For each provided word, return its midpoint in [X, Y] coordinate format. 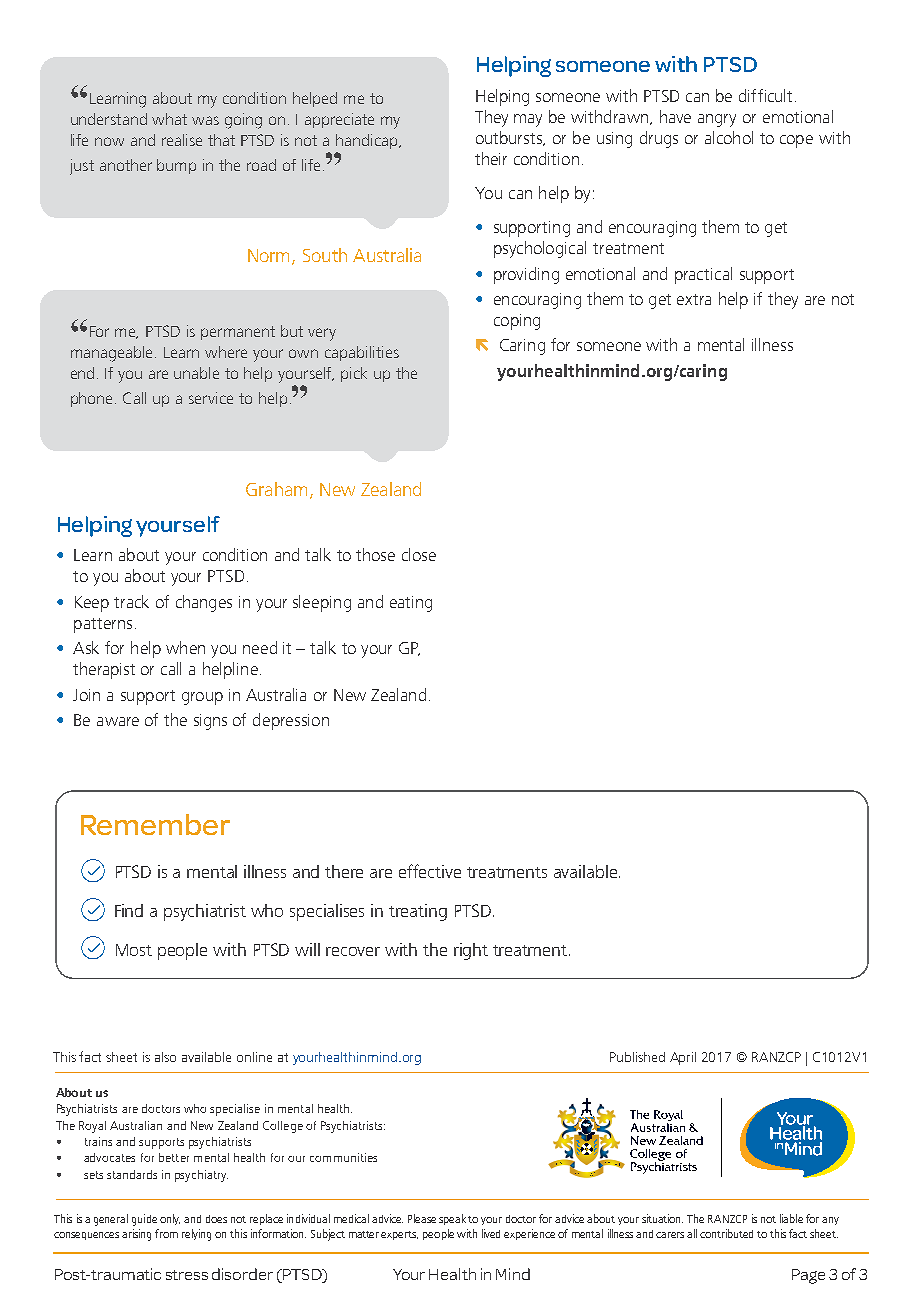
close [419, 554]
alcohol [729, 137]
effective [430, 871]
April [683, 1058]
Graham [276, 489]
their [491, 158]
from [166, 1233]
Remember [155, 824]
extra [694, 299]
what [169, 119]
